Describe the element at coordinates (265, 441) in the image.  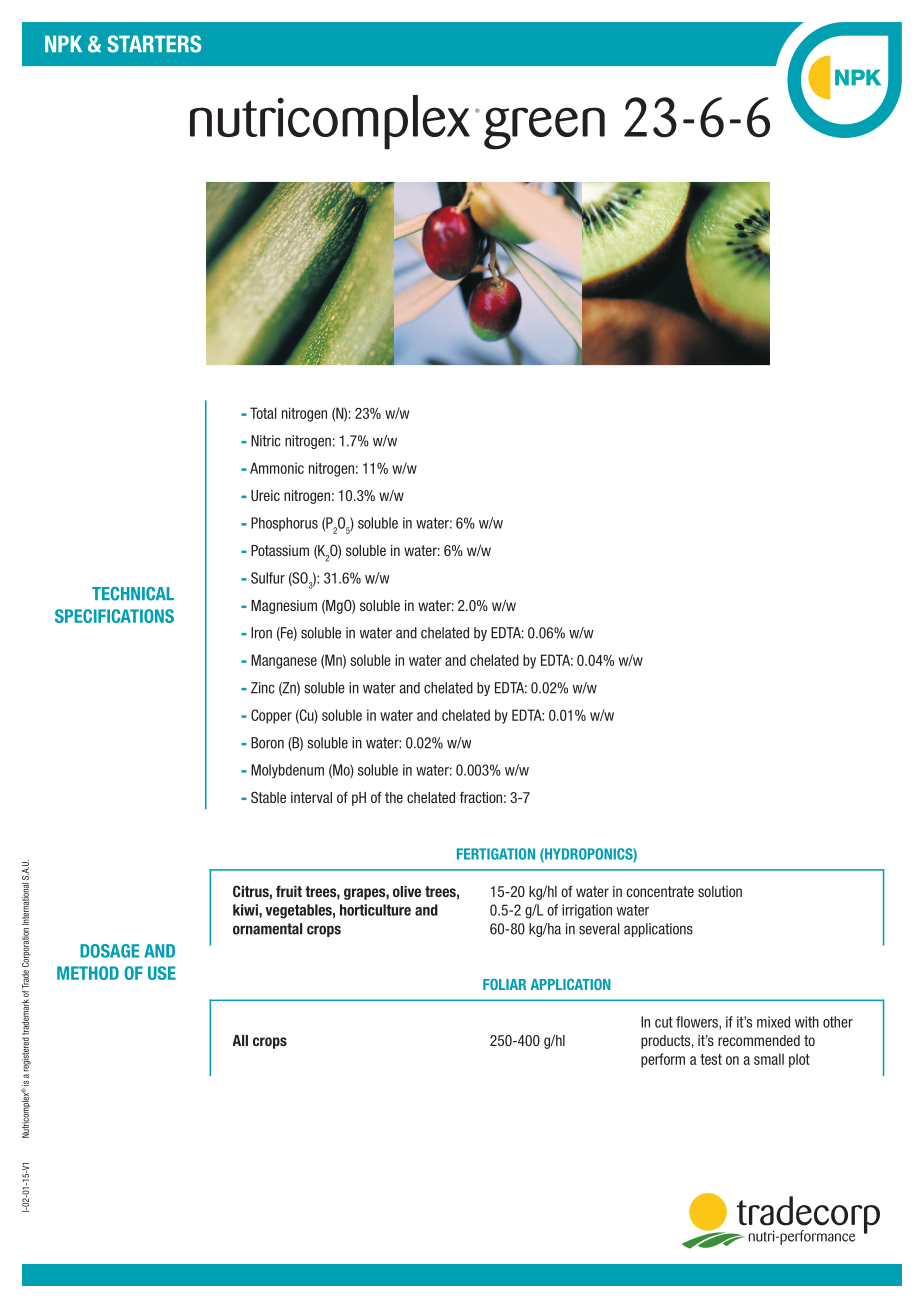
I see `Nitric` at that location.
